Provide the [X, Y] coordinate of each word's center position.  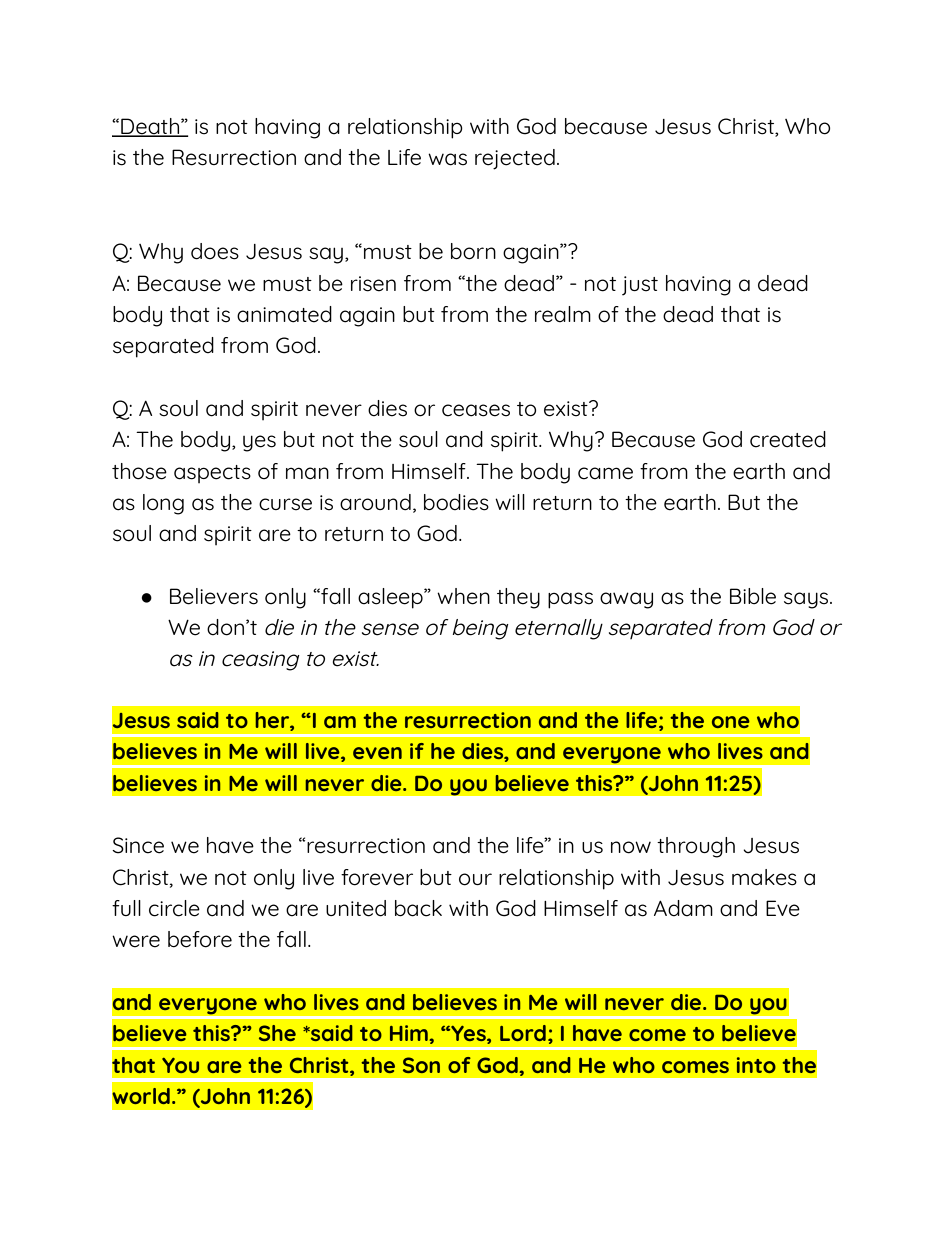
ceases [476, 410]
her [273, 721]
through [696, 847]
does [215, 251]
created [788, 439]
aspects [212, 474]
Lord [523, 1033]
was [447, 159]
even [377, 753]
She [277, 1033]
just [640, 286]
